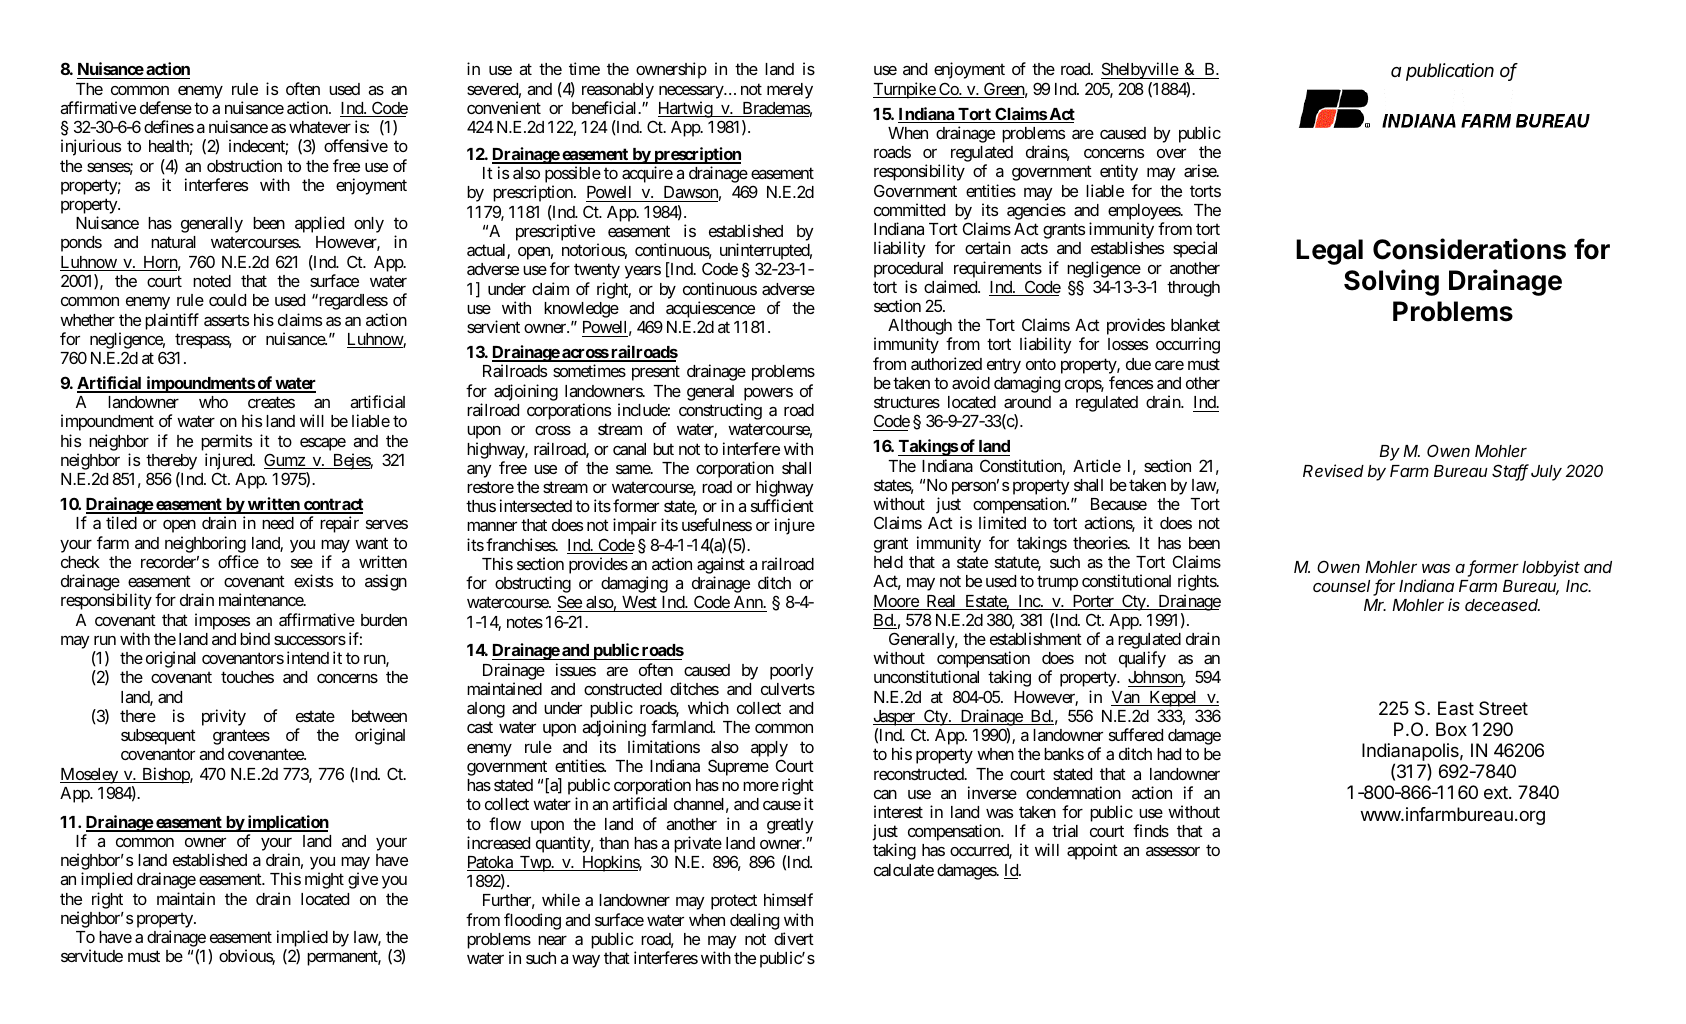  I want to click on poorly, so click(792, 672).
